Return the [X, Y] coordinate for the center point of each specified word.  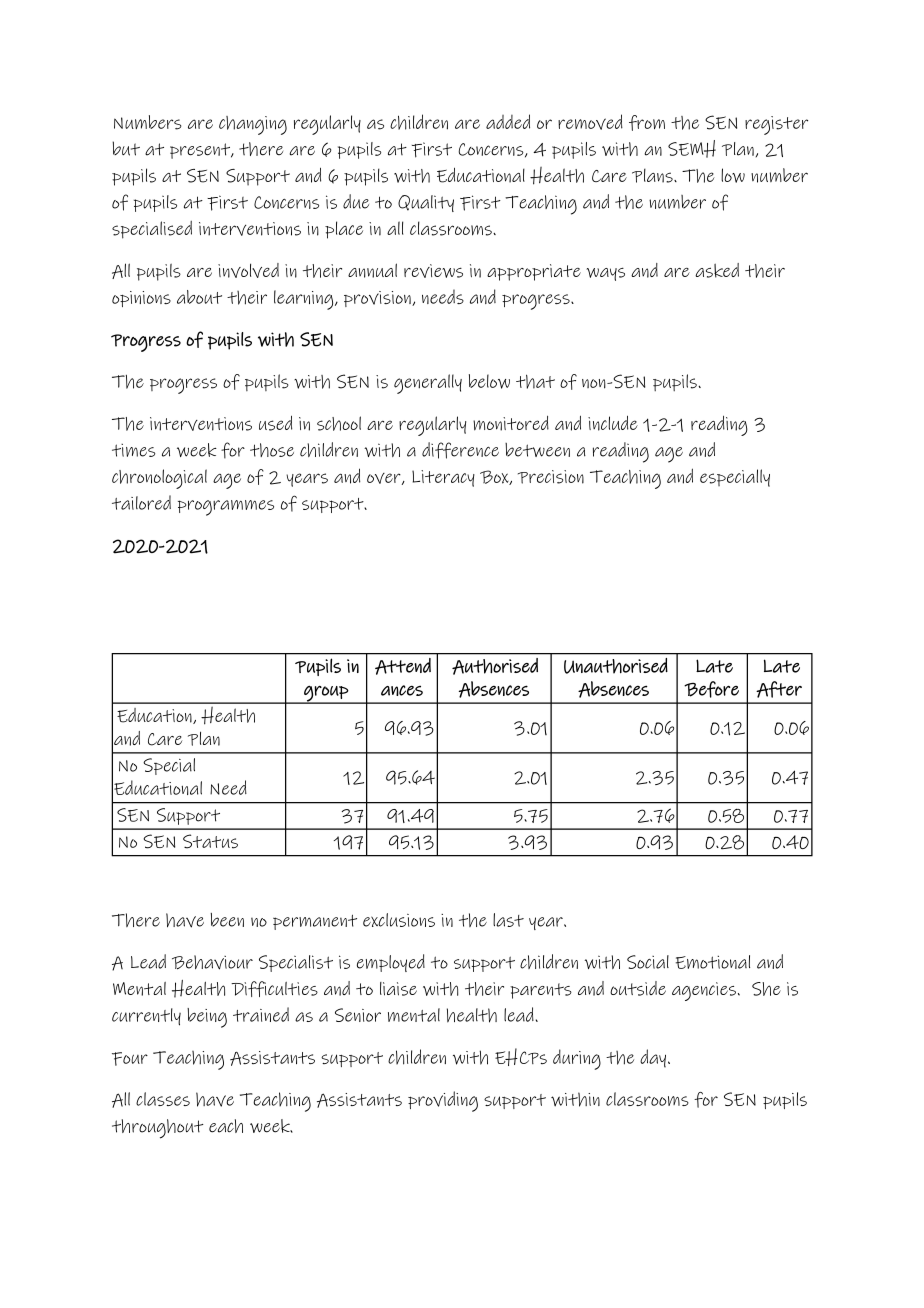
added [508, 121]
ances [402, 690]
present [201, 151]
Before [711, 689]
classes [163, 1099]
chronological [159, 479]
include [613, 423]
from [647, 123]
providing [443, 1101]
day [653, 1058]
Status [210, 841]
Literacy [443, 478]
